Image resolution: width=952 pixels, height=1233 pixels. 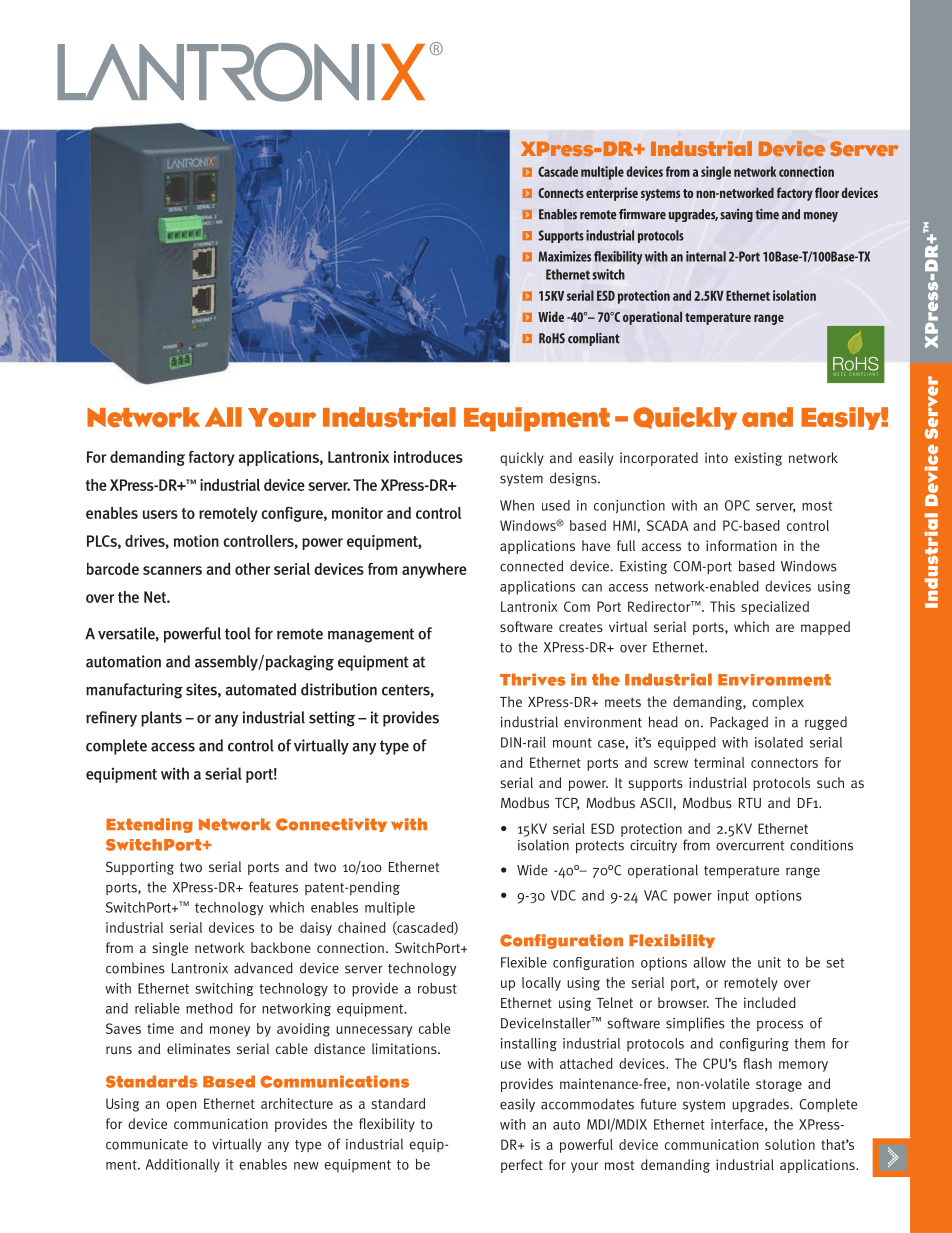 I want to click on TCP, so click(x=567, y=804).
